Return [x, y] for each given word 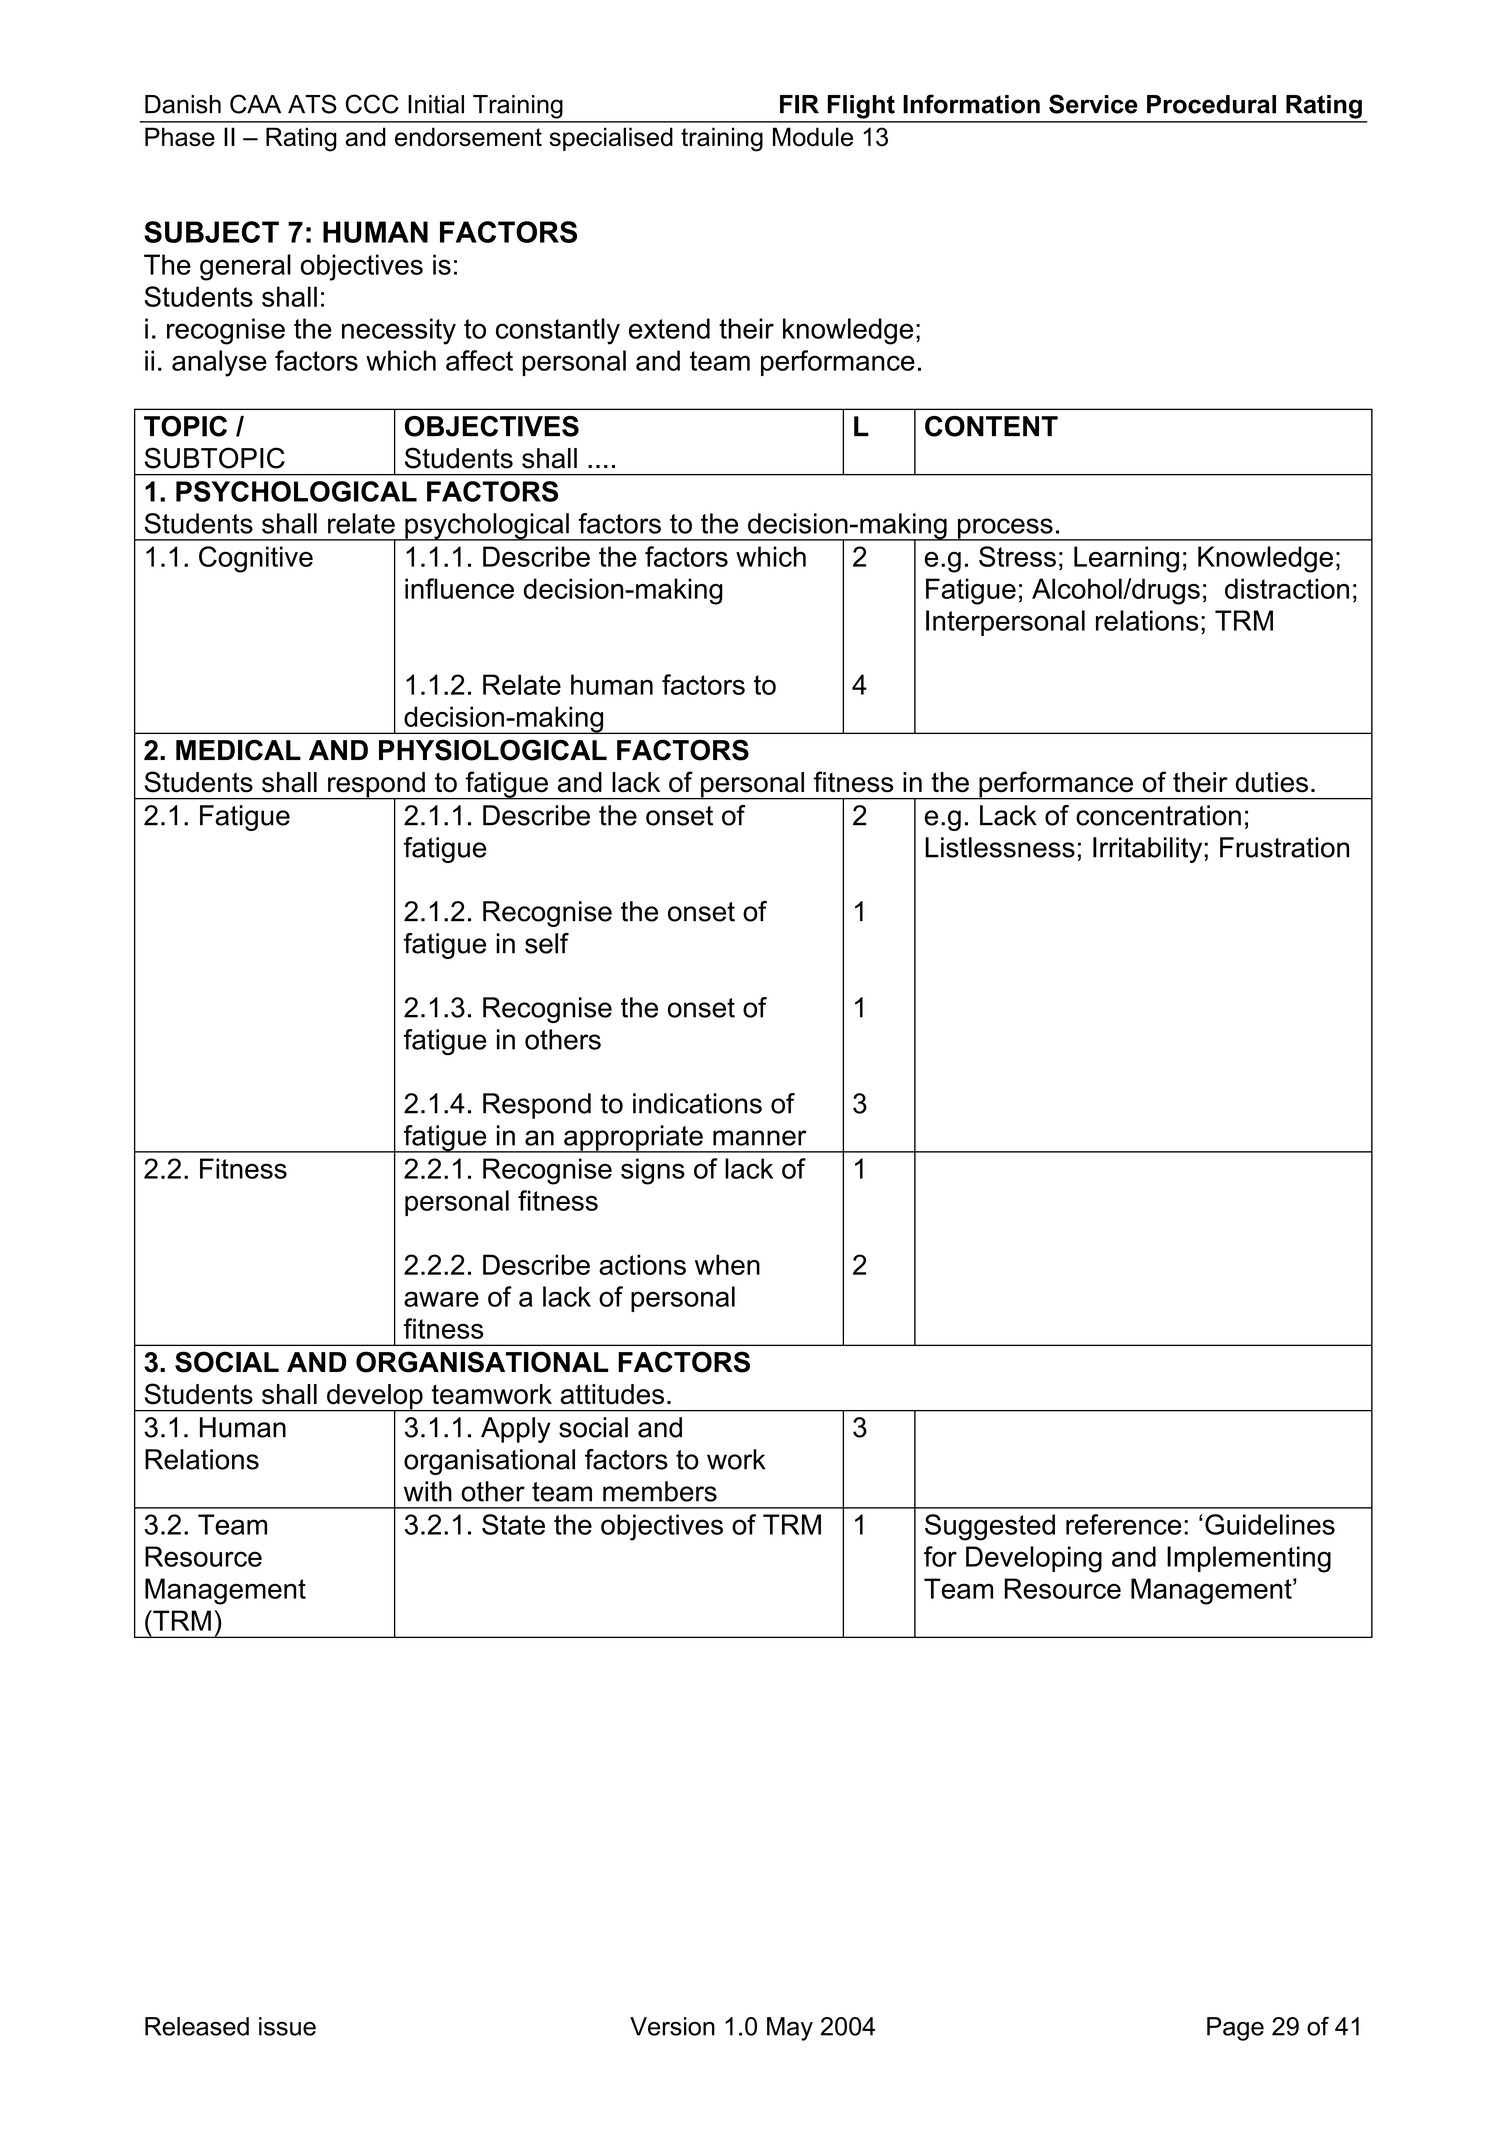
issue [287, 2026]
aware [441, 1299]
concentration [1158, 815]
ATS [312, 104]
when [727, 1264]
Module [813, 137]
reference [1123, 1524]
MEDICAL [238, 750]
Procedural [1211, 104]
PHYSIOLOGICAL [493, 750]
